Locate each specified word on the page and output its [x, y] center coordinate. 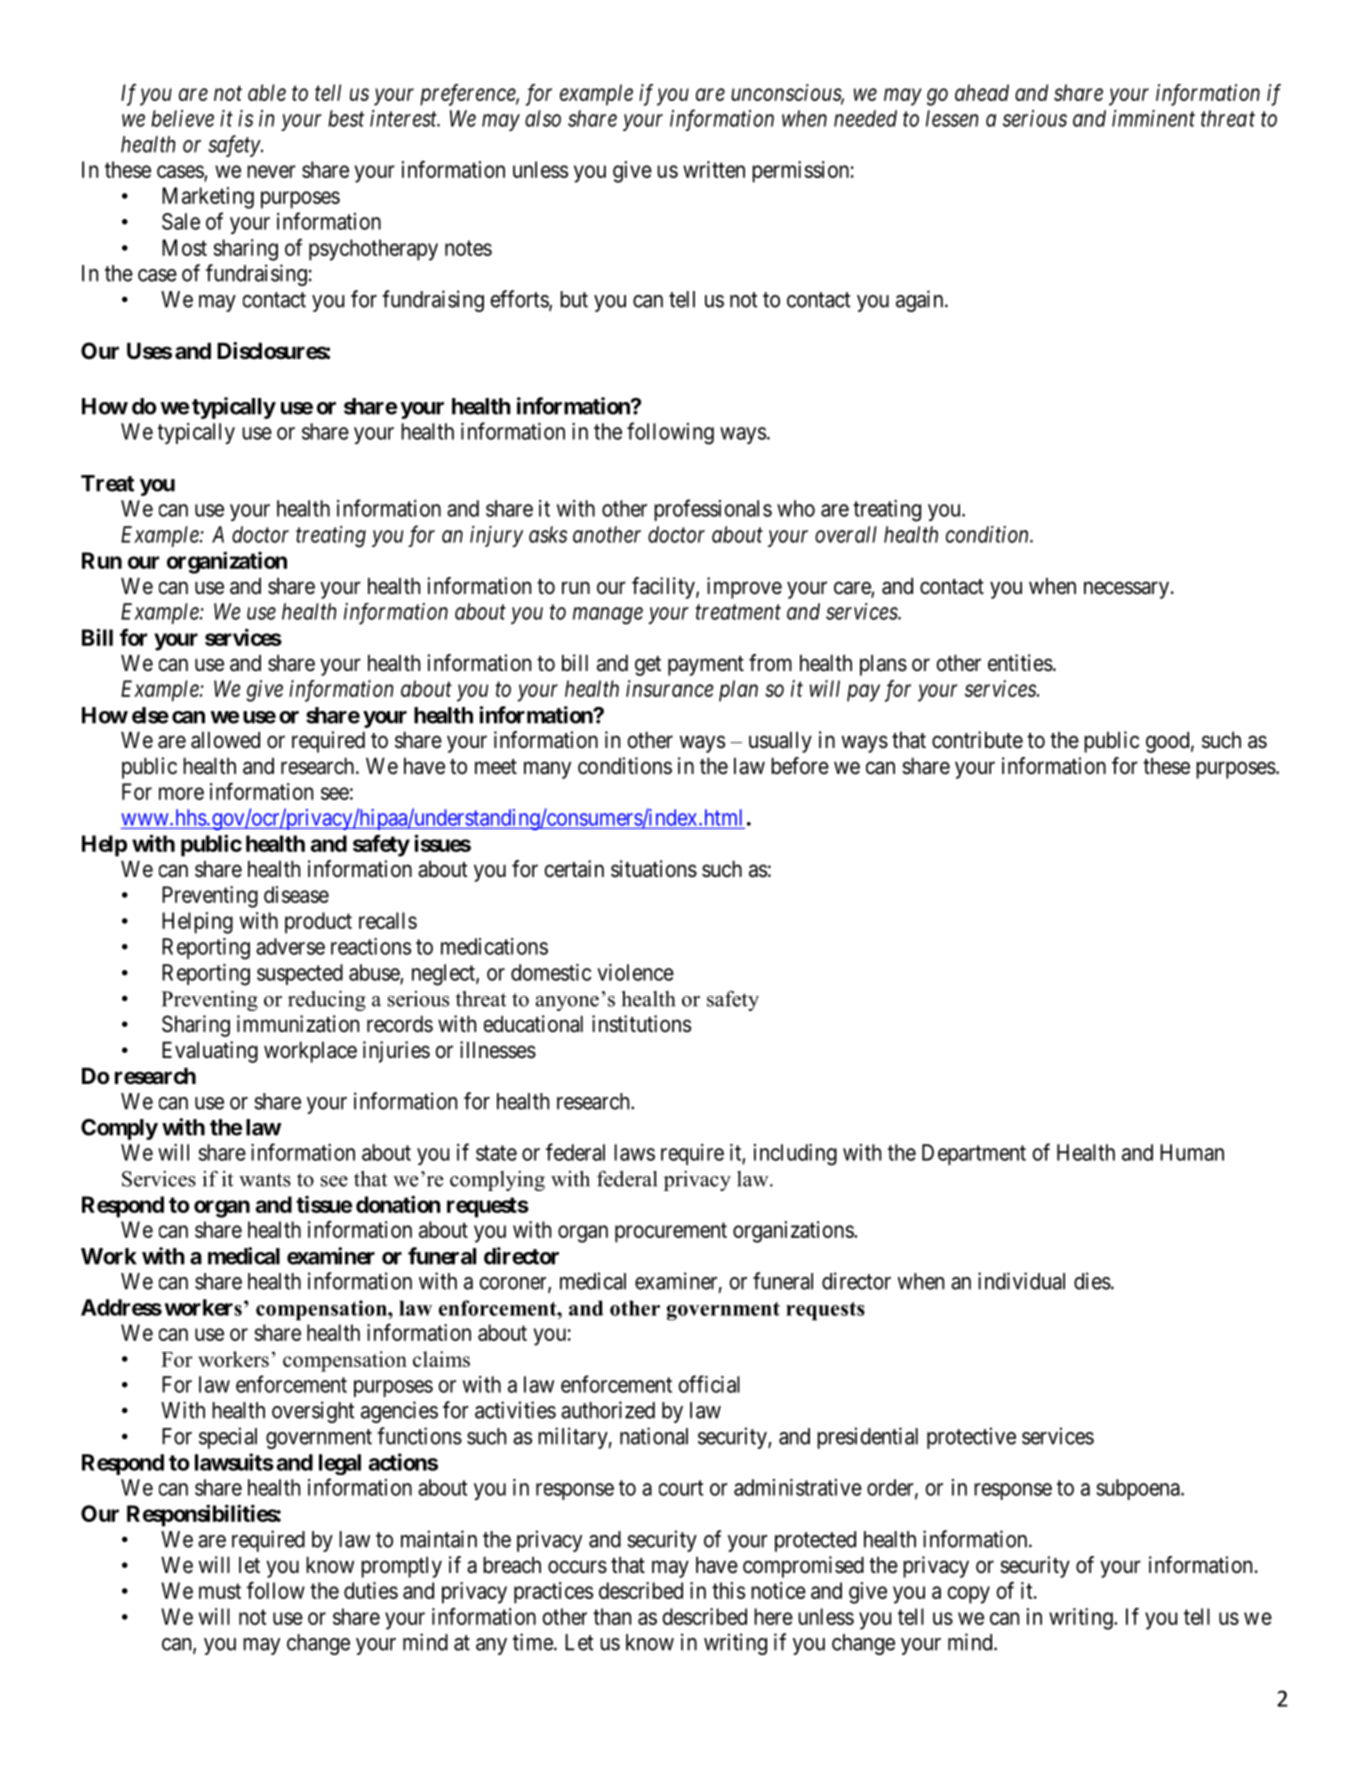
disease [296, 894]
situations [654, 869]
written [714, 169]
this [728, 1590]
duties [371, 1590]
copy [968, 1595]
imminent [1153, 118]
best [346, 118]
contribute [977, 740]
